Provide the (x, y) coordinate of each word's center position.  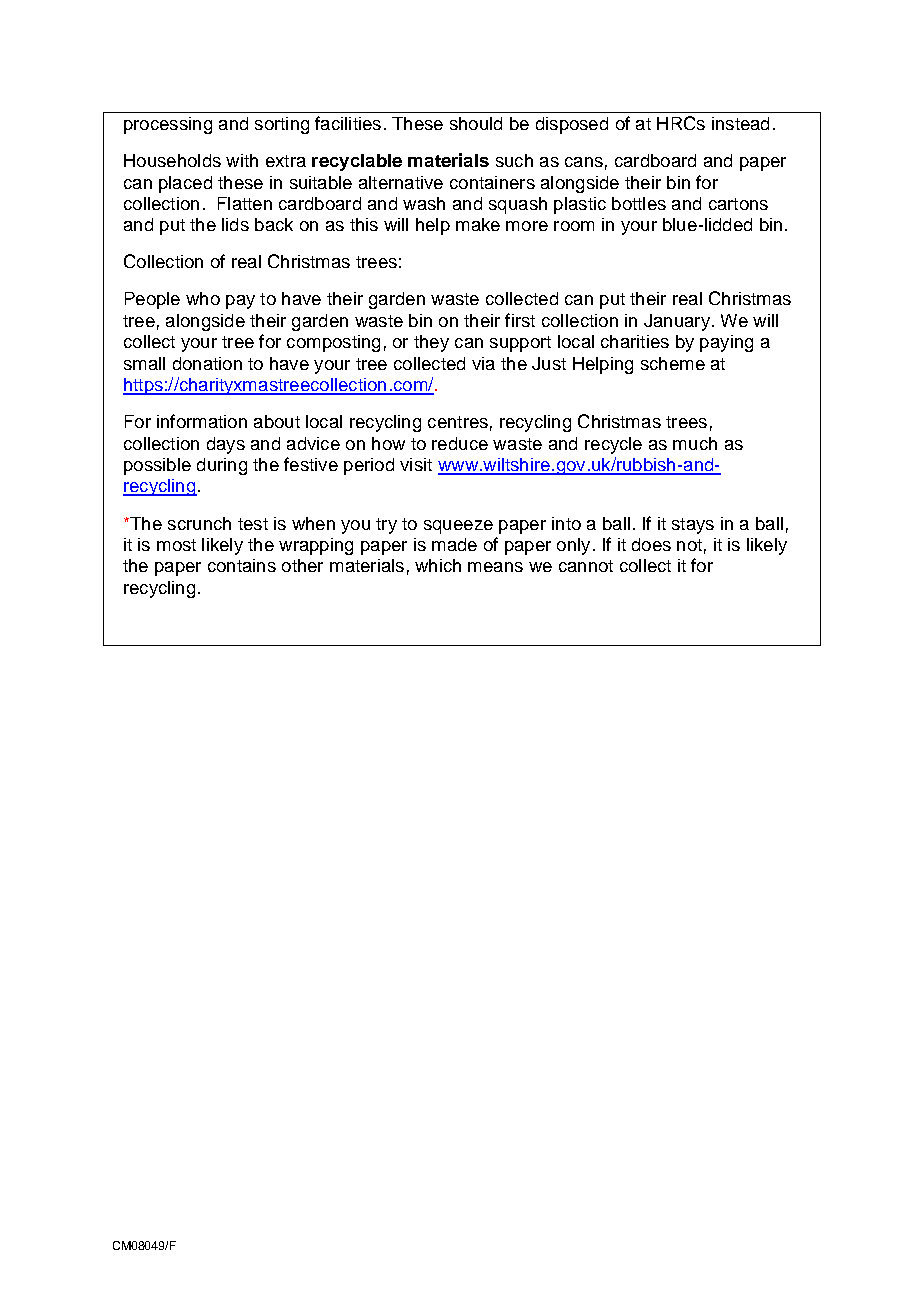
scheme (673, 363)
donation (207, 363)
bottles (639, 203)
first (520, 320)
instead (740, 123)
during (222, 466)
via (483, 363)
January (677, 322)
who (203, 298)
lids (235, 224)
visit (416, 464)
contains (242, 565)
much (695, 443)
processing (168, 125)
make (478, 224)
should (476, 123)
